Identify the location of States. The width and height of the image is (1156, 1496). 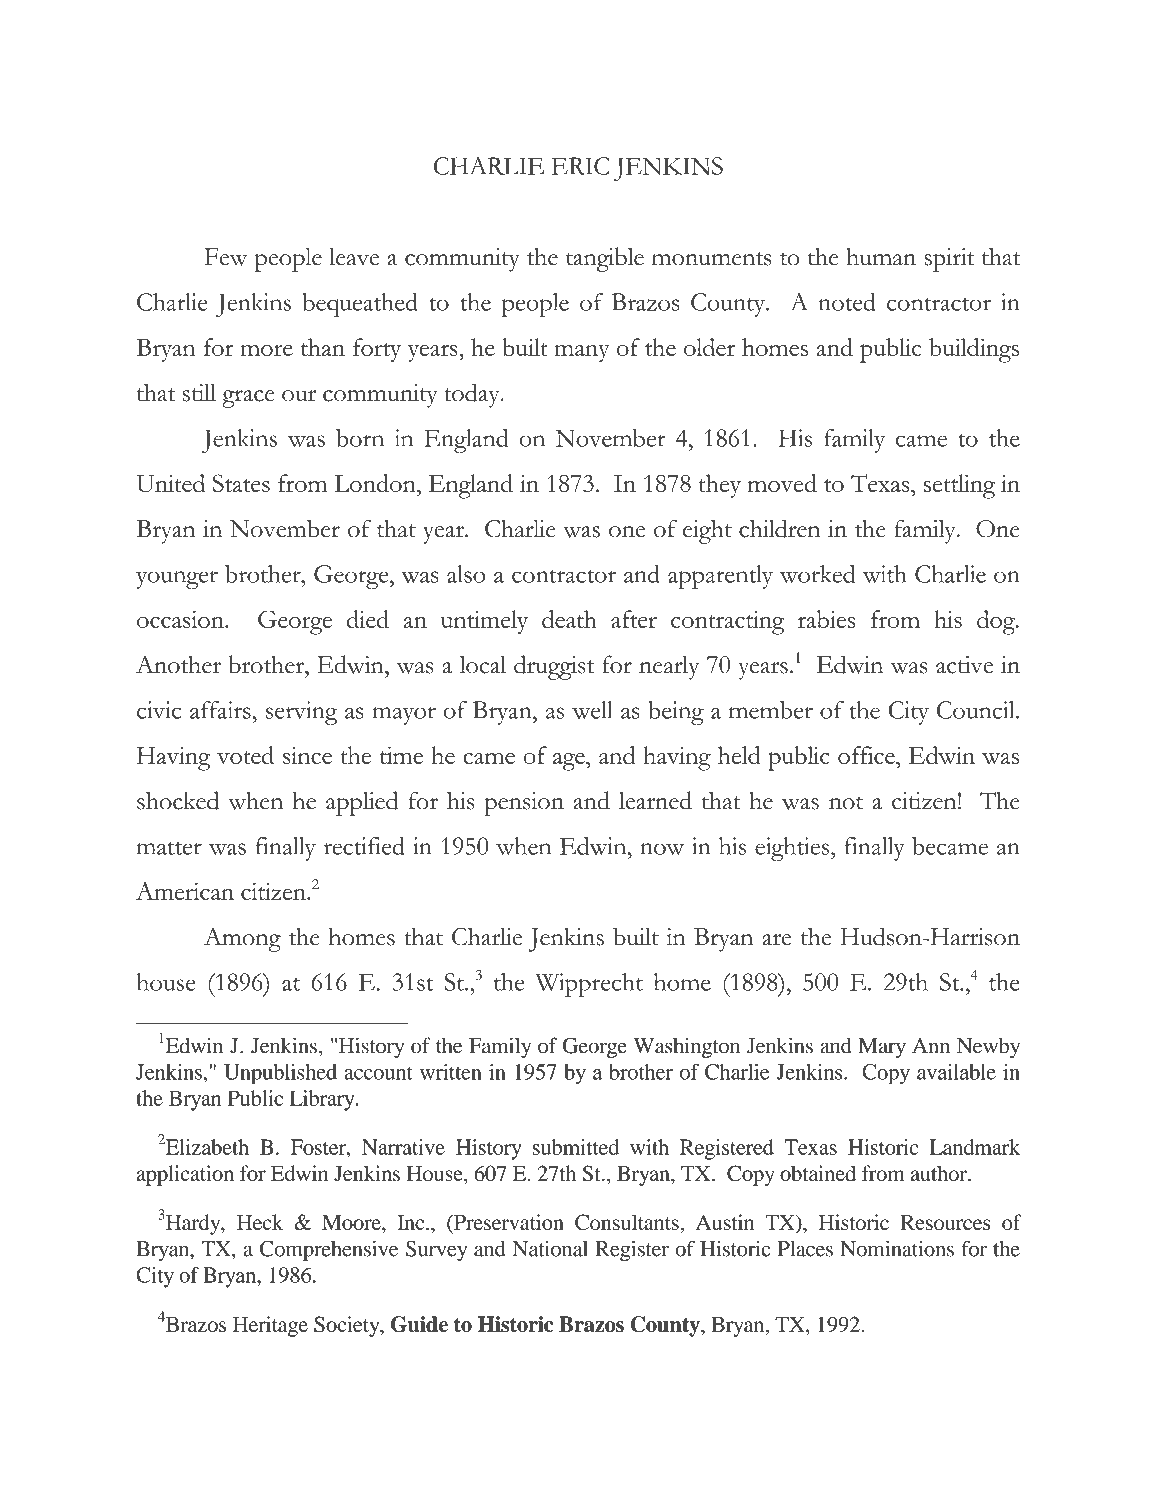
(241, 483).
